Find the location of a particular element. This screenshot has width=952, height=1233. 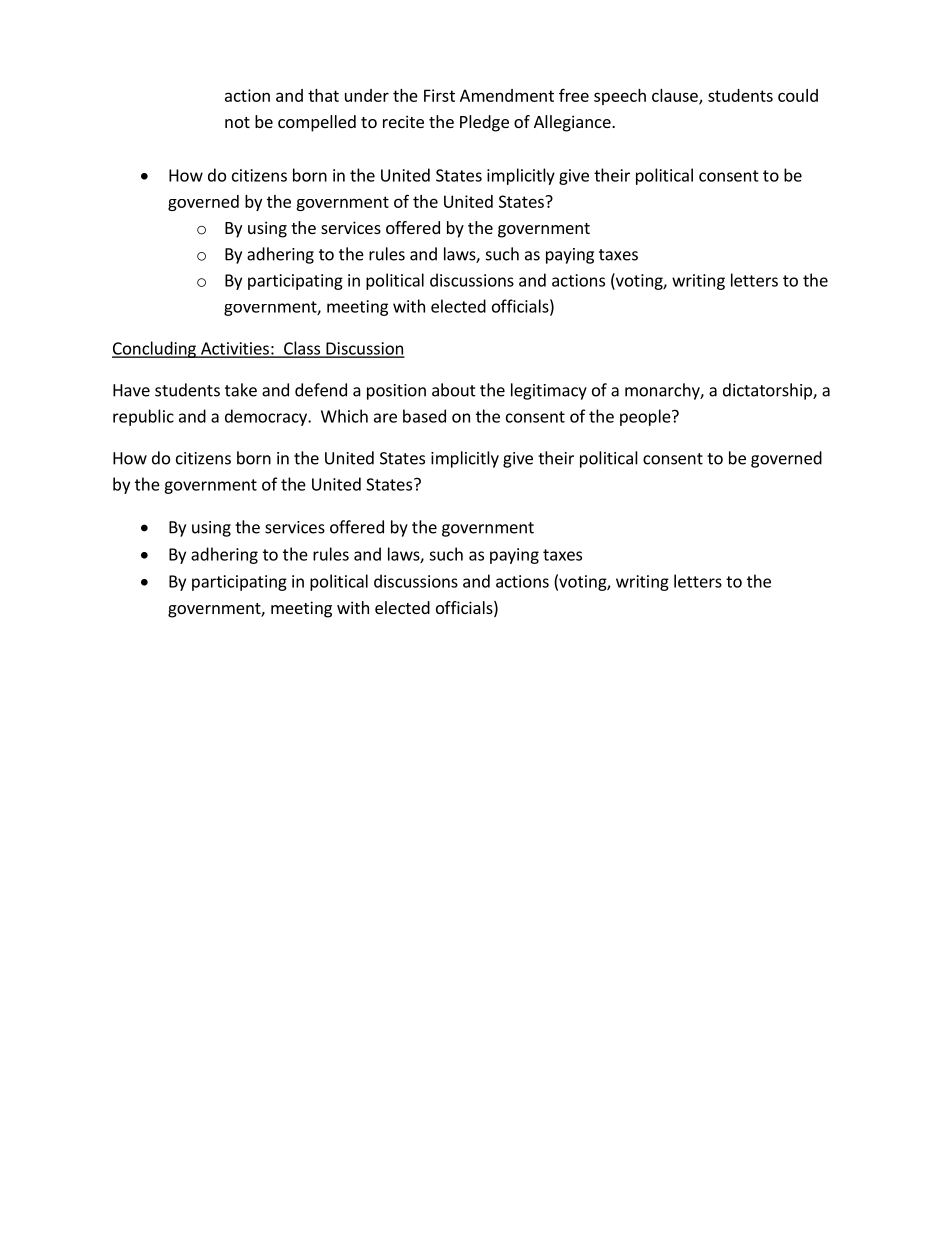

Class is located at coordinates (302, 349).
